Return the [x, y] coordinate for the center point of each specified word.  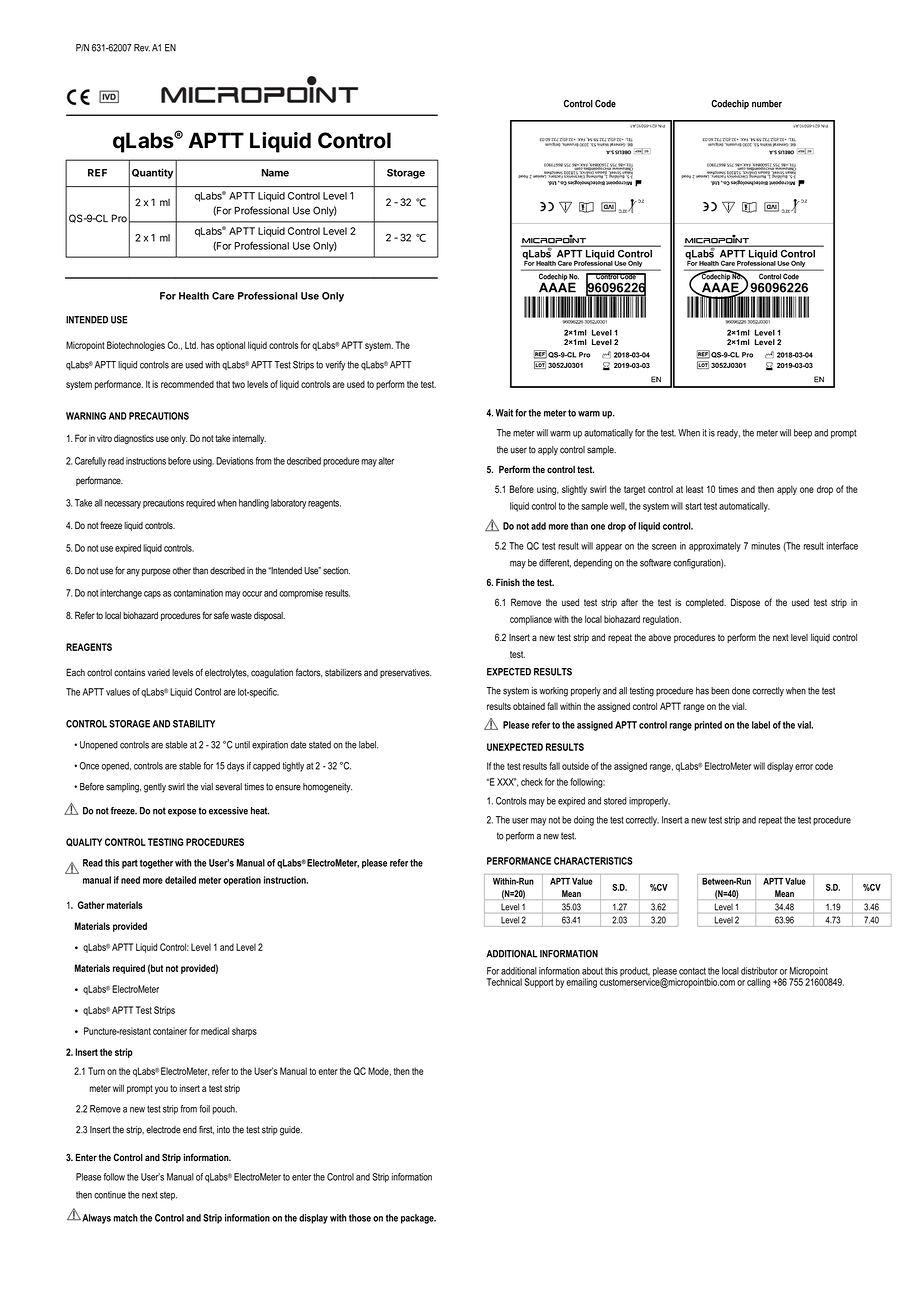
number [767, 104]
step [168, 1196]
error [804, 767]
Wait [504, 413]
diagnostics [134, 439]
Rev [142, 48]
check [532, 782]
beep [803, 434]
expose [182, 813]
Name [275, 173]
